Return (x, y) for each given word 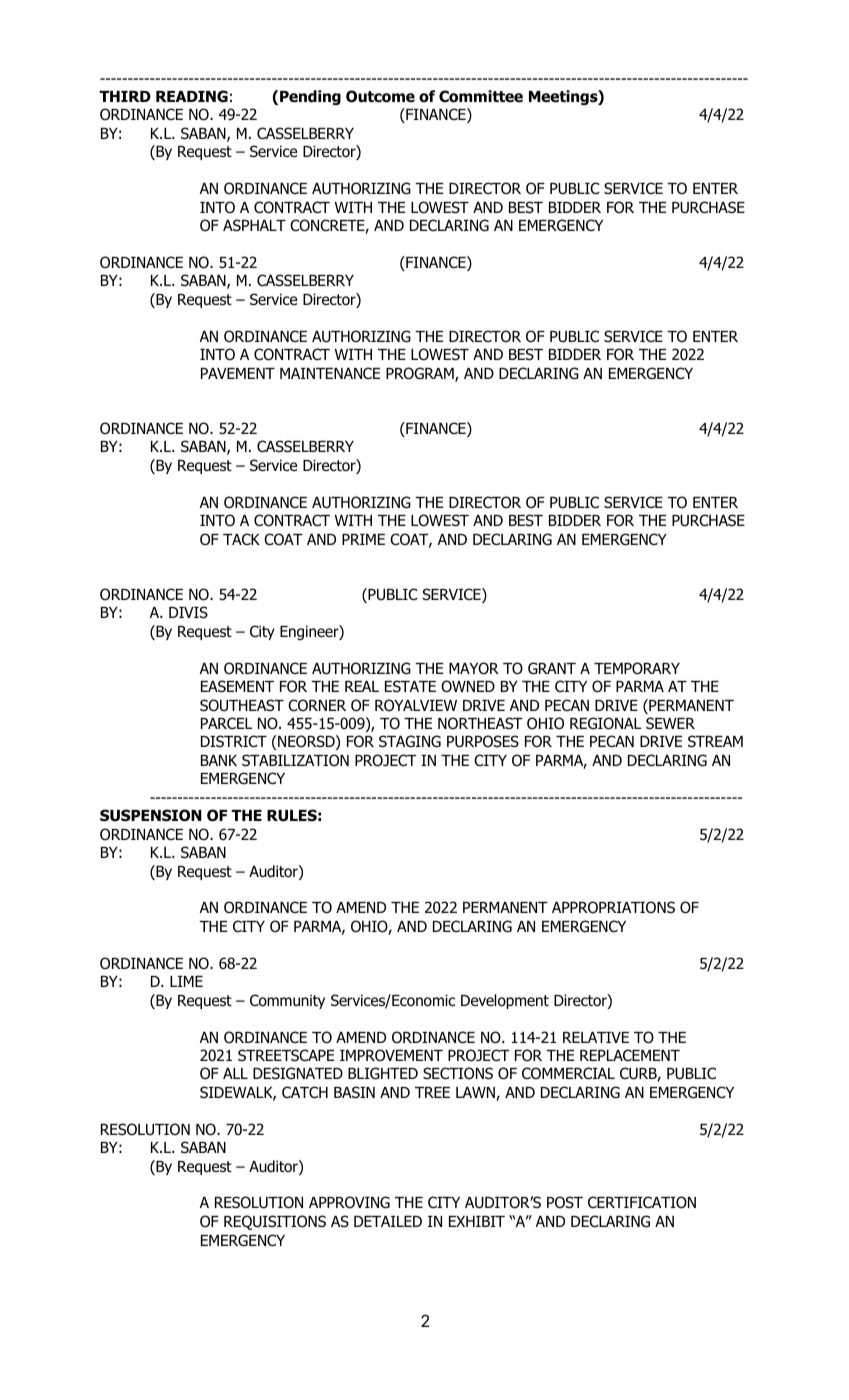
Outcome (380, 96)
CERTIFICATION (642, 1202)
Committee (481, 96)
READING (192, 96)
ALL (235, 1073)
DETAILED (388, 1221)
